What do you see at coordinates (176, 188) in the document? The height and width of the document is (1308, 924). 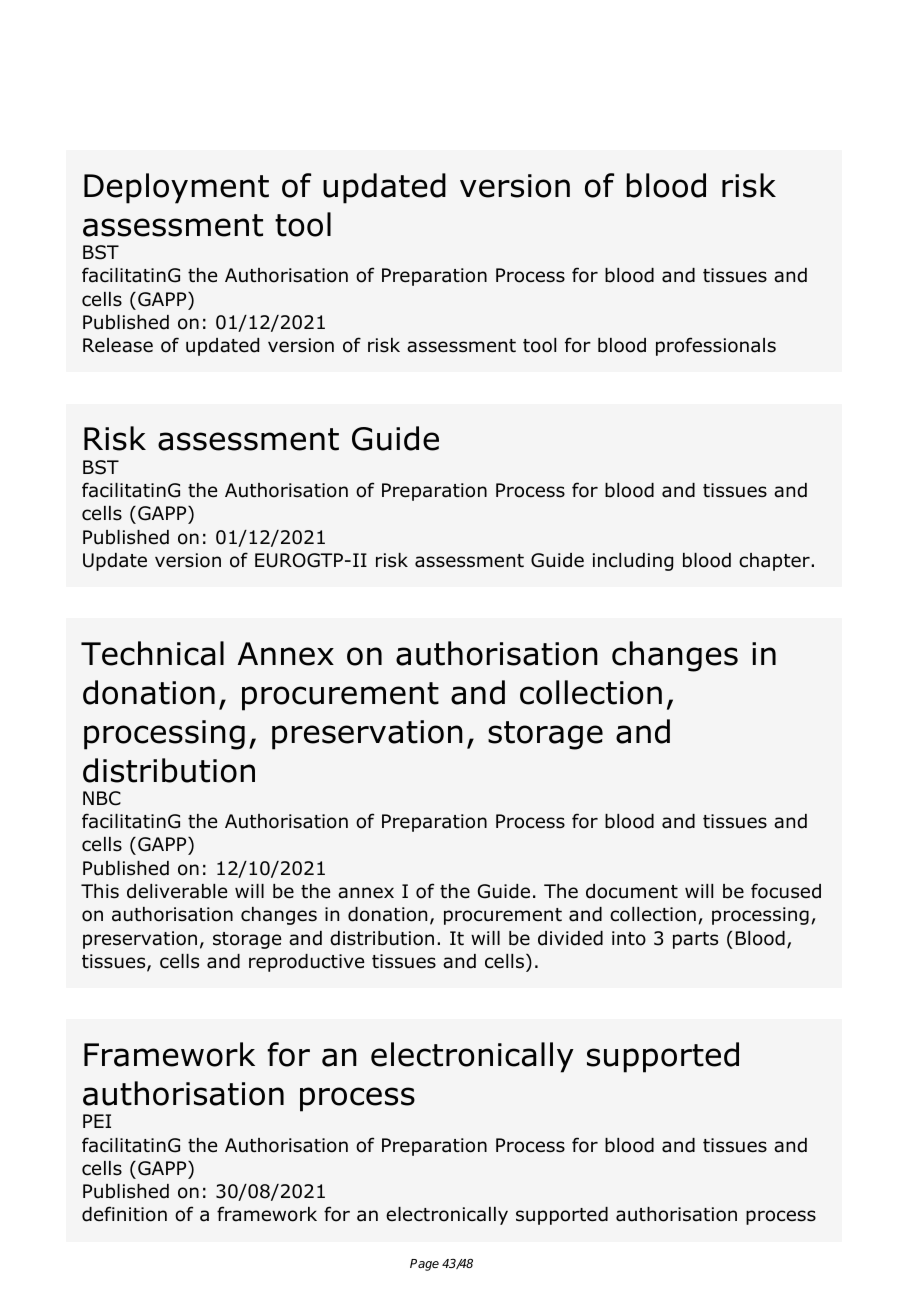 I see `Deployment` at bounding box center [176, 188].
